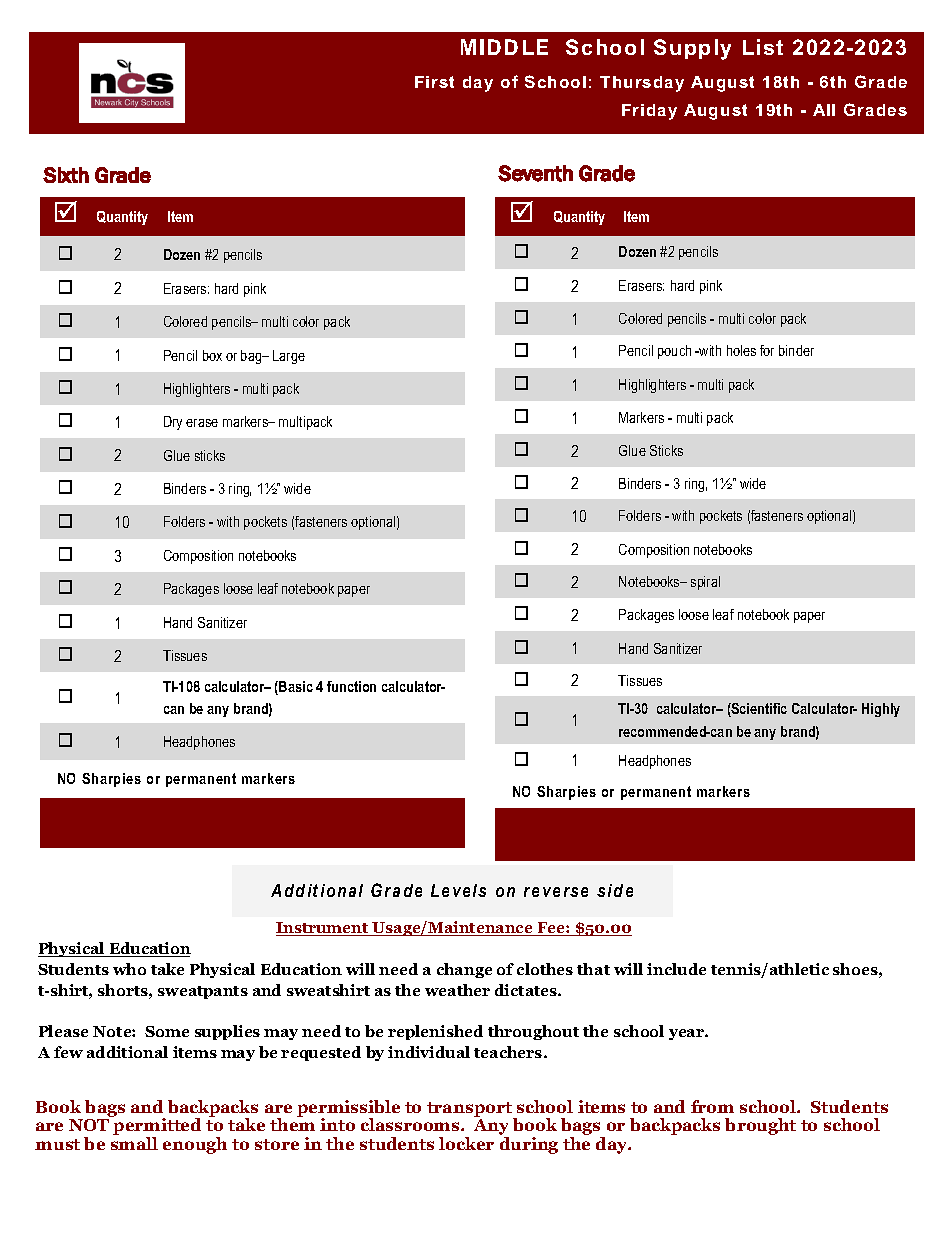 The image size is (952, 1233). Describe the element at coordinates (411, 1124) in the screenshot. I see `classrooms` at that location.
